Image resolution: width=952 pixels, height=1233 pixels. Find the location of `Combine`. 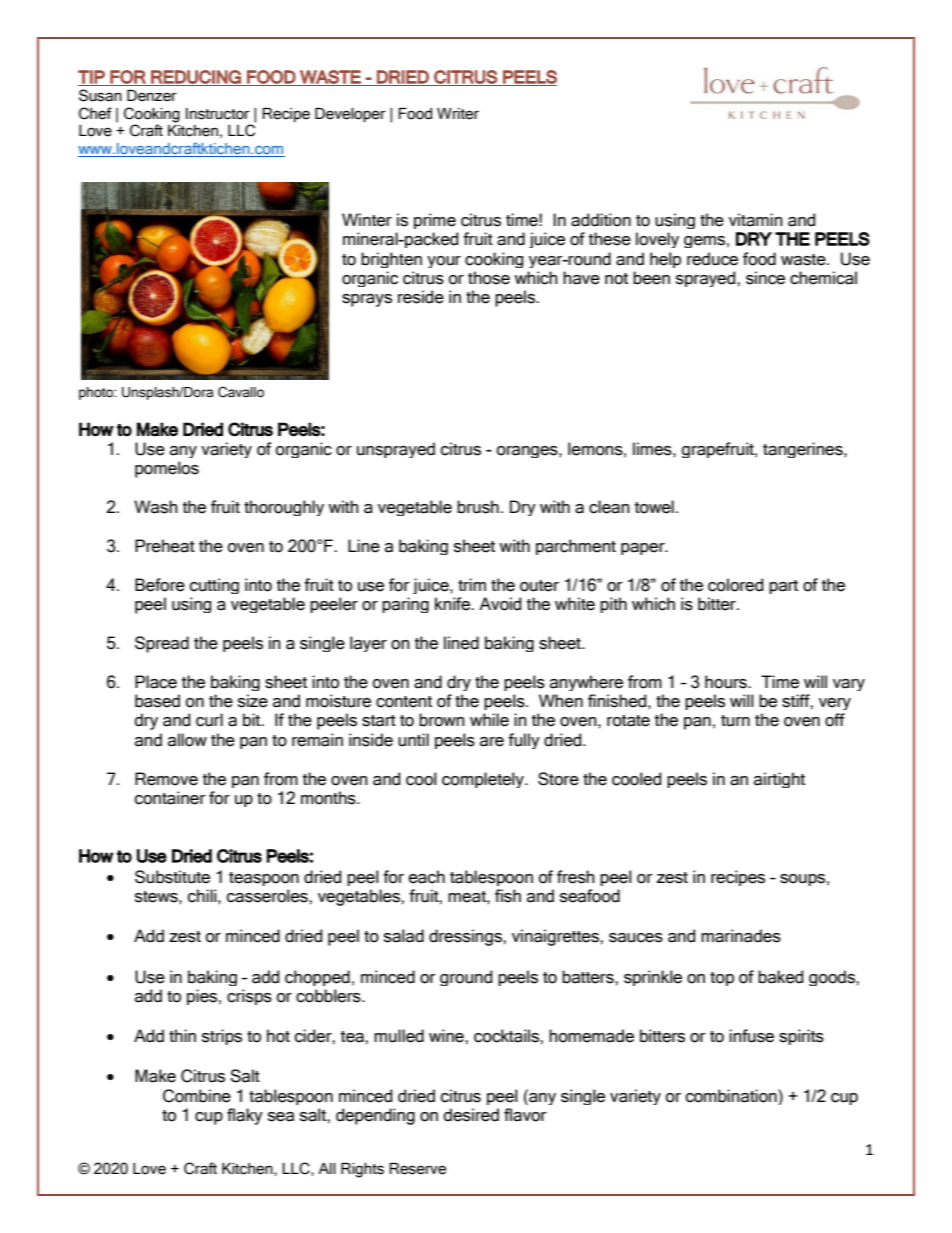

Combine is located at coordinates (197, 1096).
